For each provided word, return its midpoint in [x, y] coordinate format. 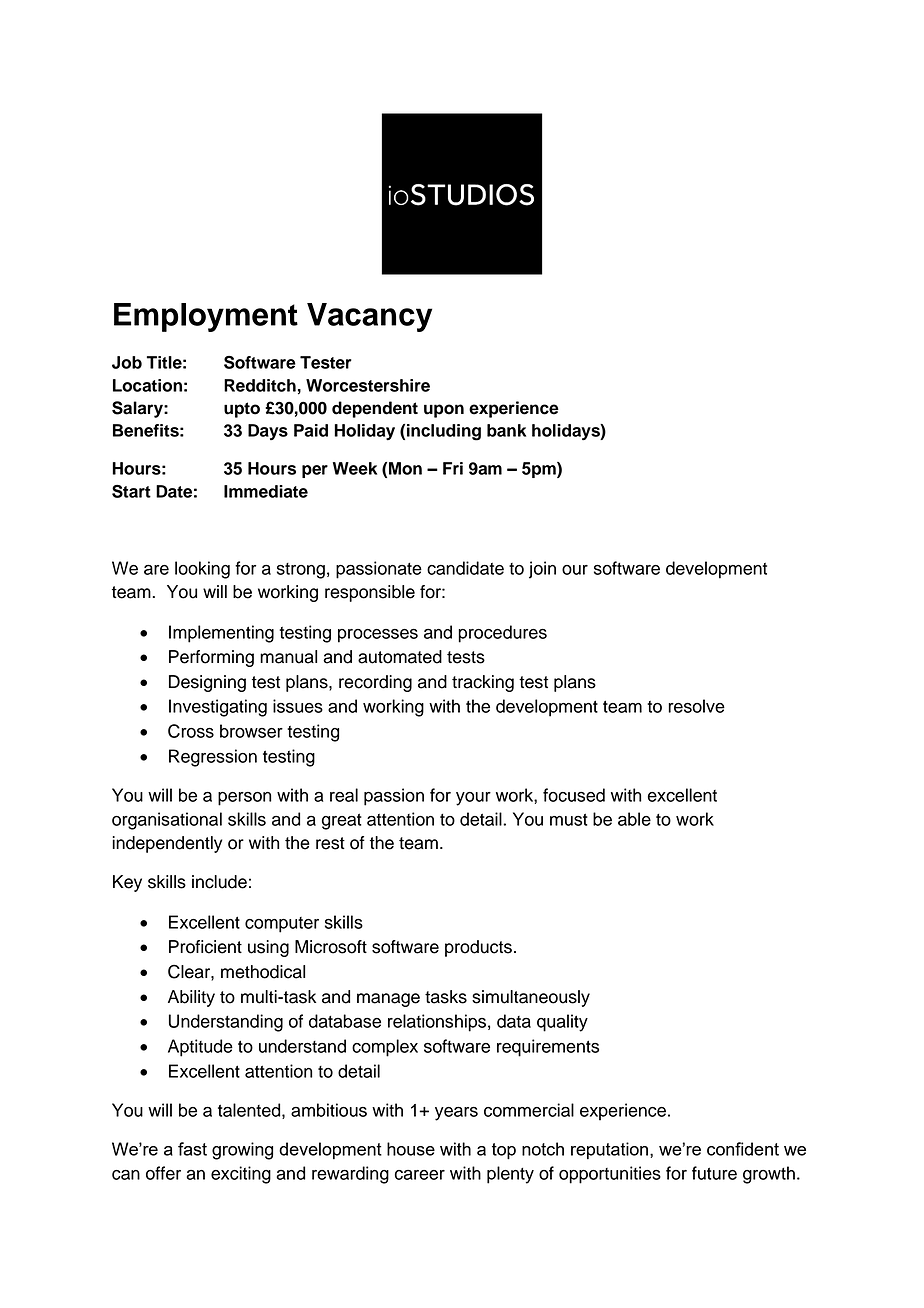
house [411, 1149]
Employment [206, 317]
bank [506, 430]
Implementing [221, 634]
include [219, 882]
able [634, 819]
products [478, 948]
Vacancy [369, 317]
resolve [696, 706]
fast [192, 1149]
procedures [502, 634]
